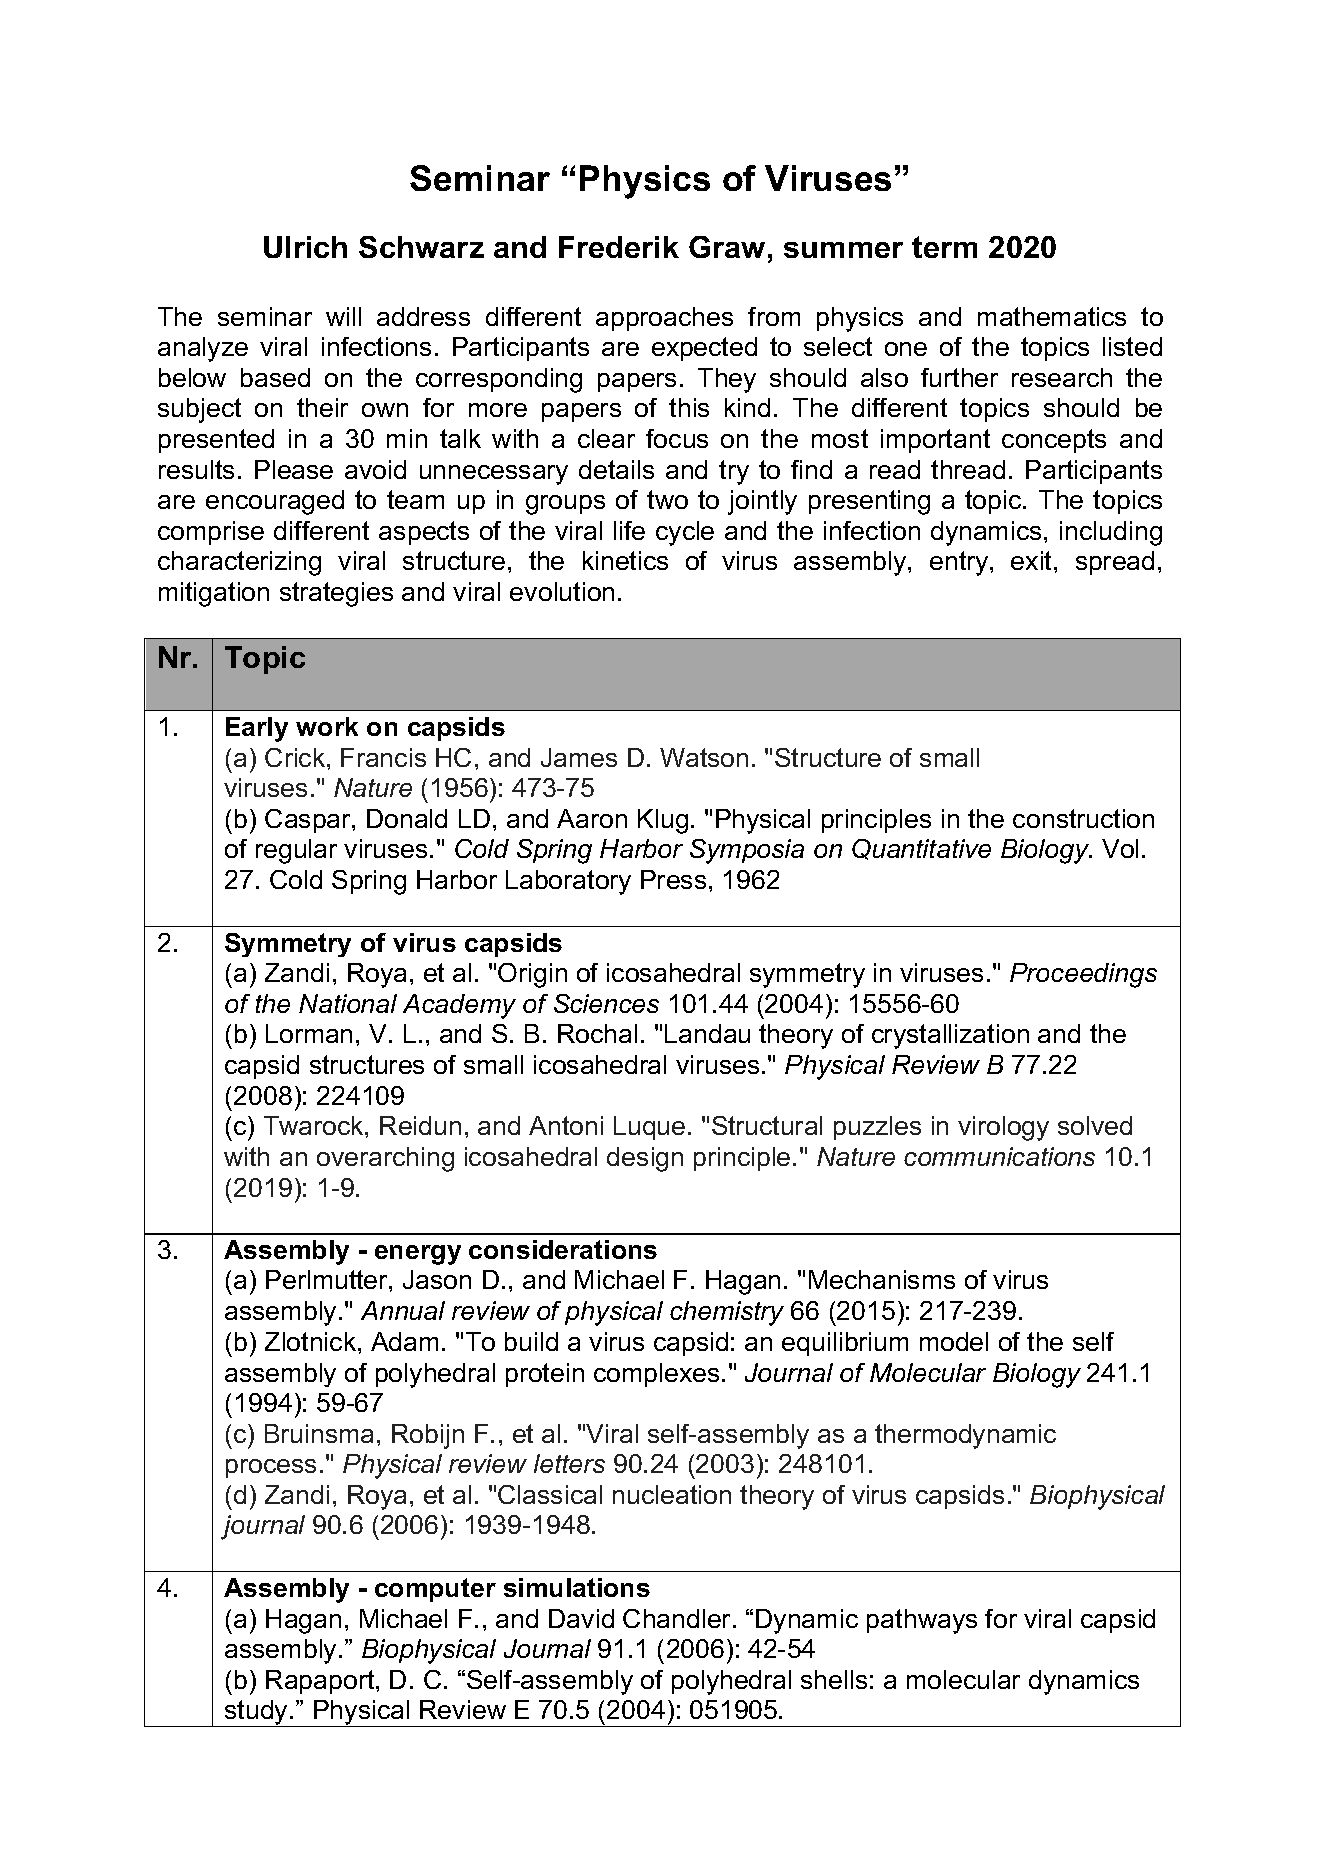 Image resolution: width=1321 pixels, height=1869 pixels. I want to click on National, so click(348, 1003).
